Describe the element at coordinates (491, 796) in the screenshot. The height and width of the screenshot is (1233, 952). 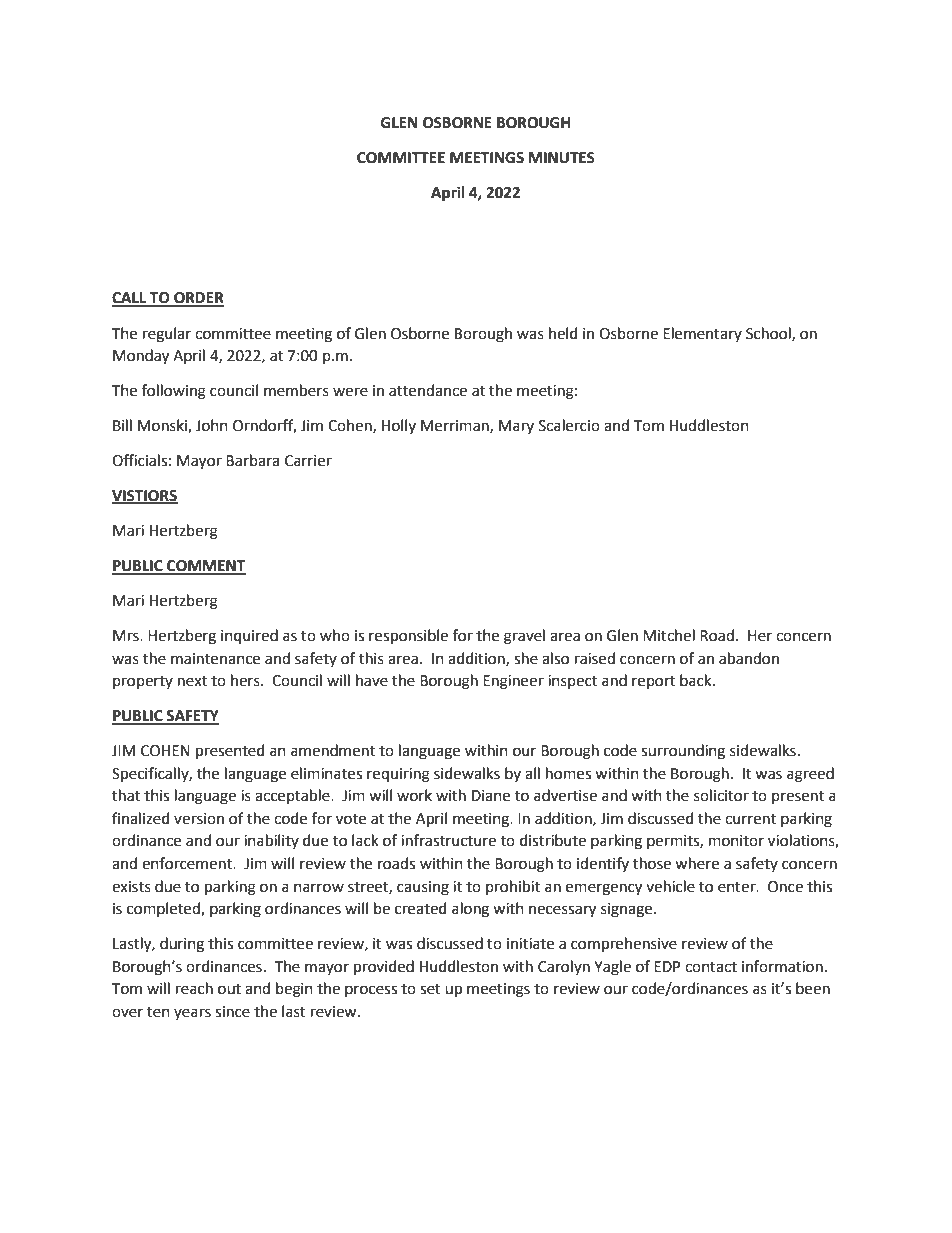
I see `Diane` at that location.
